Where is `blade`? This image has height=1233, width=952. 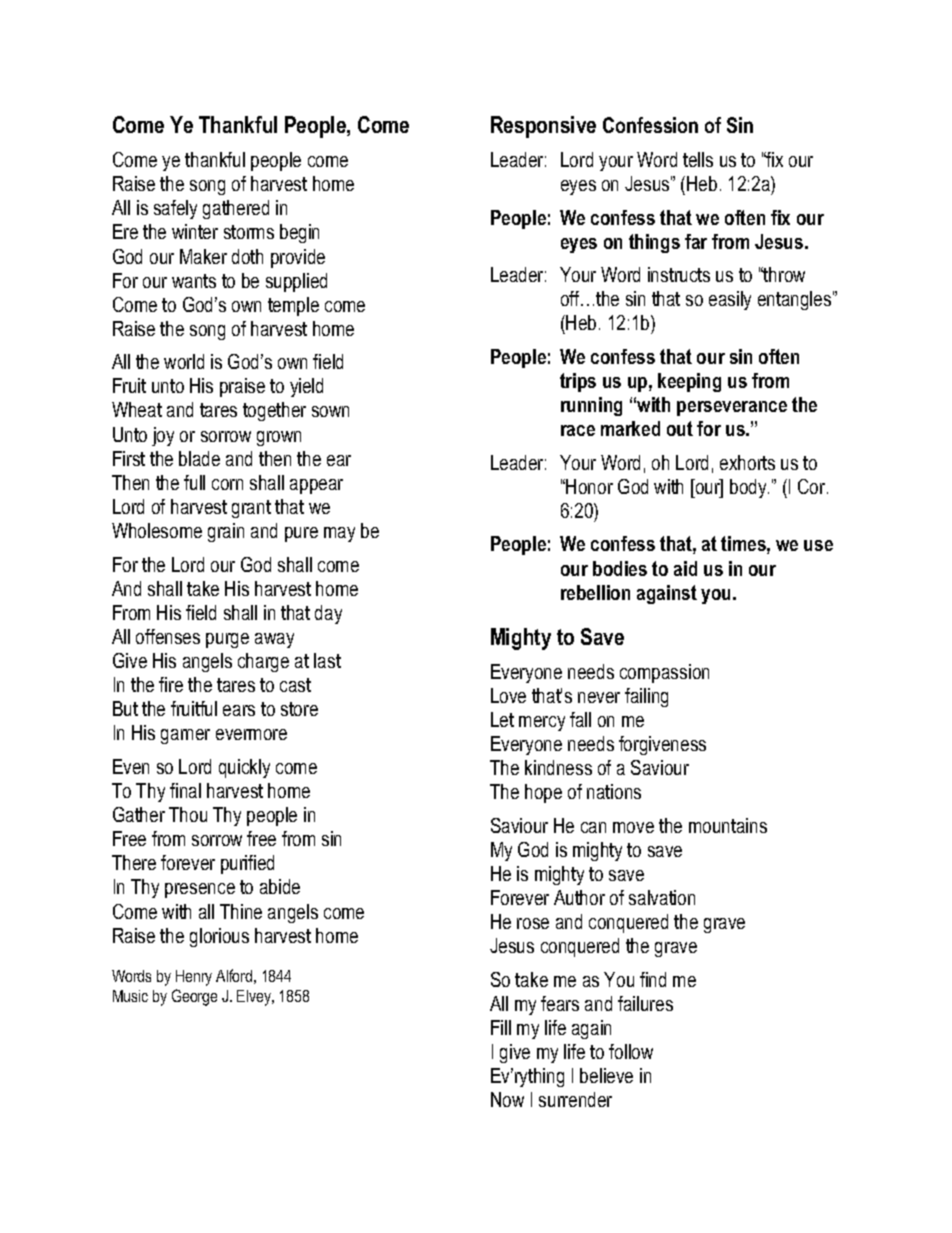 blade is located at coordinates (199, 458).
